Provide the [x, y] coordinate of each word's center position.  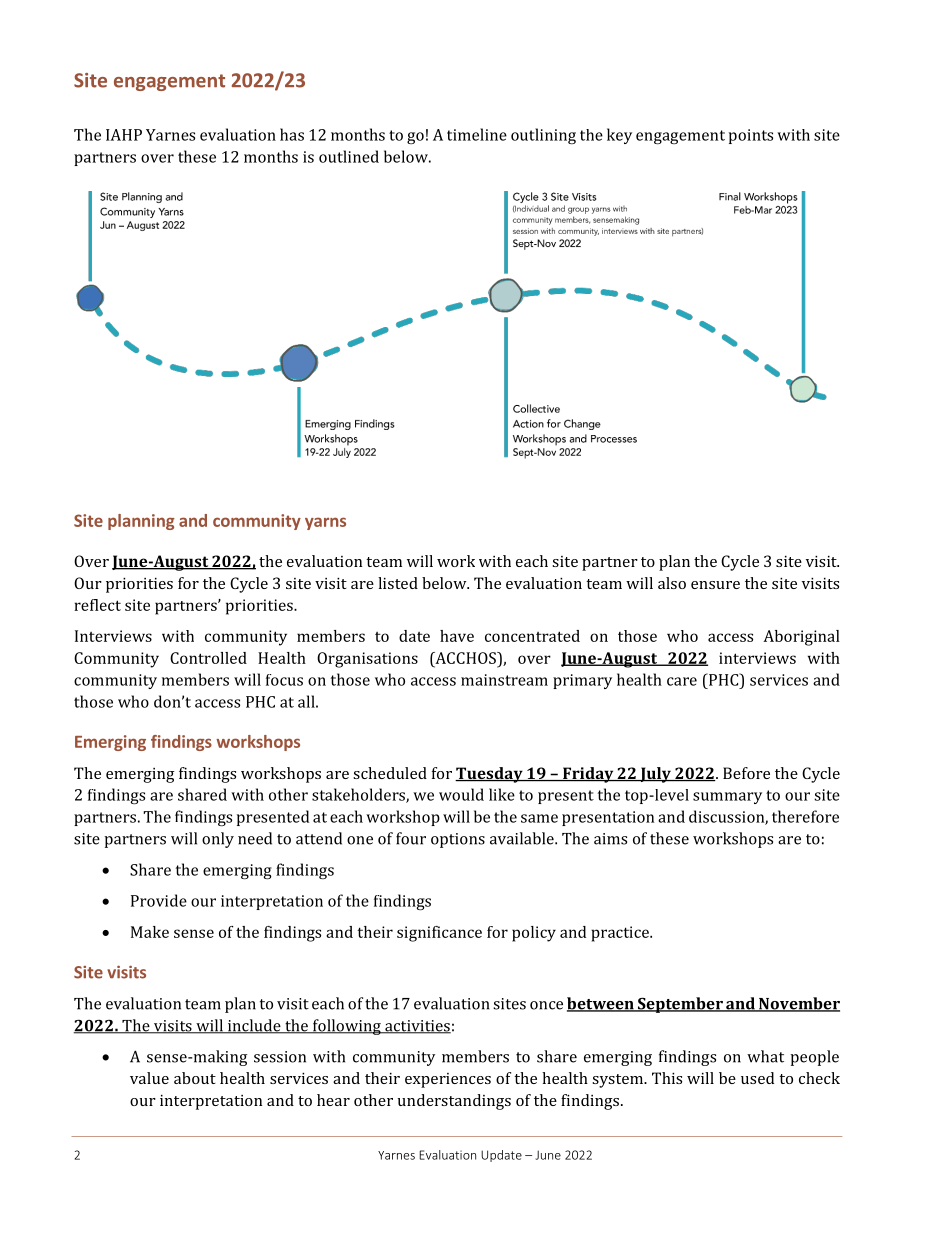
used [757, 1078]
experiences [448, 1080]
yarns [325, 523]
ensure [715, 585]
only [218, 840]
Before [746, 773]
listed [398, 583]
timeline [477, 134]
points [751, 136]
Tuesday [490, 775]
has [292, 134]
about [195, 1078]
